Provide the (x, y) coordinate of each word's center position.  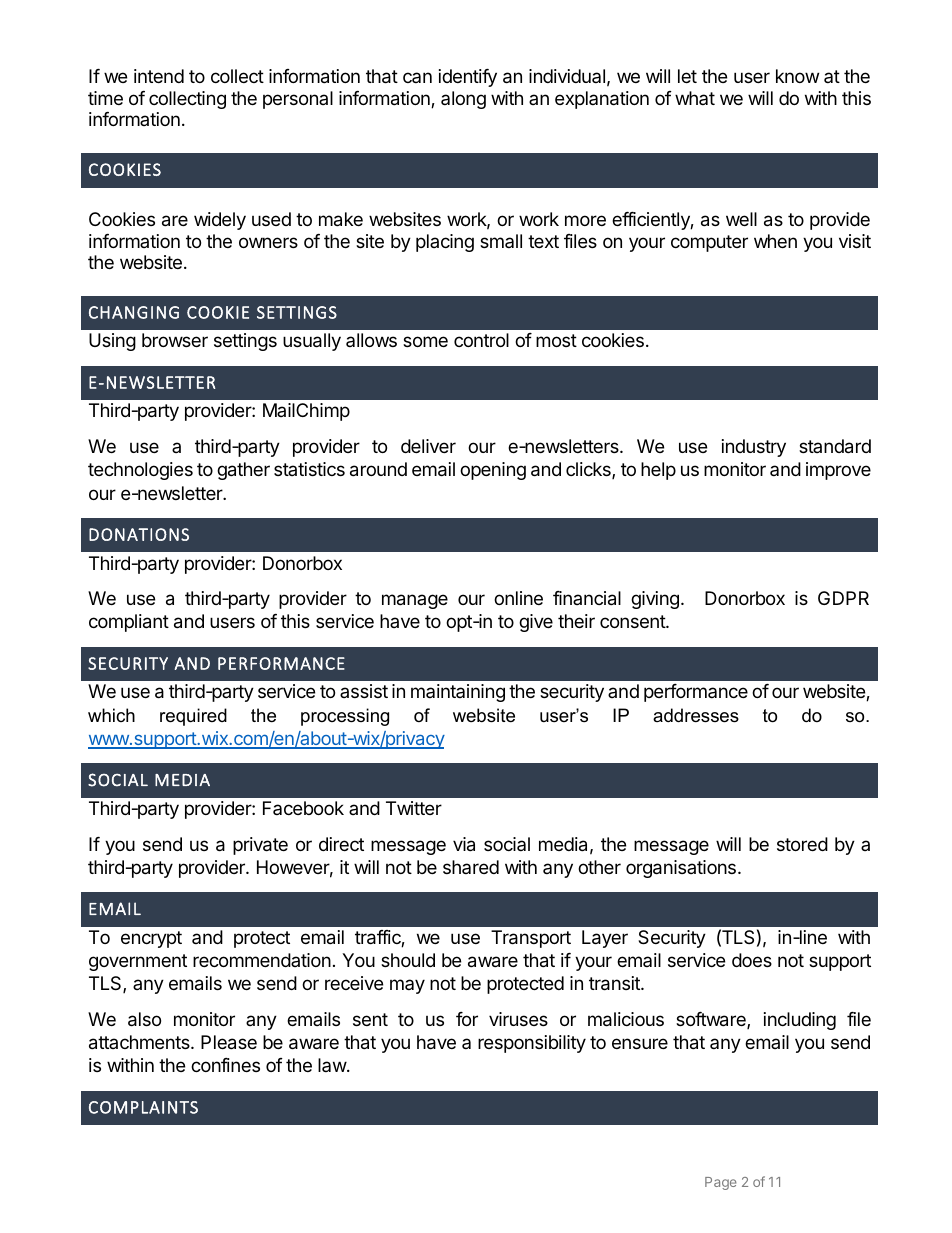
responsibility (532, 1044)
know (797, 76)
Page (721, 1183)
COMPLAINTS (143, 1107)
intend (159, 76)
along (463, 100)
